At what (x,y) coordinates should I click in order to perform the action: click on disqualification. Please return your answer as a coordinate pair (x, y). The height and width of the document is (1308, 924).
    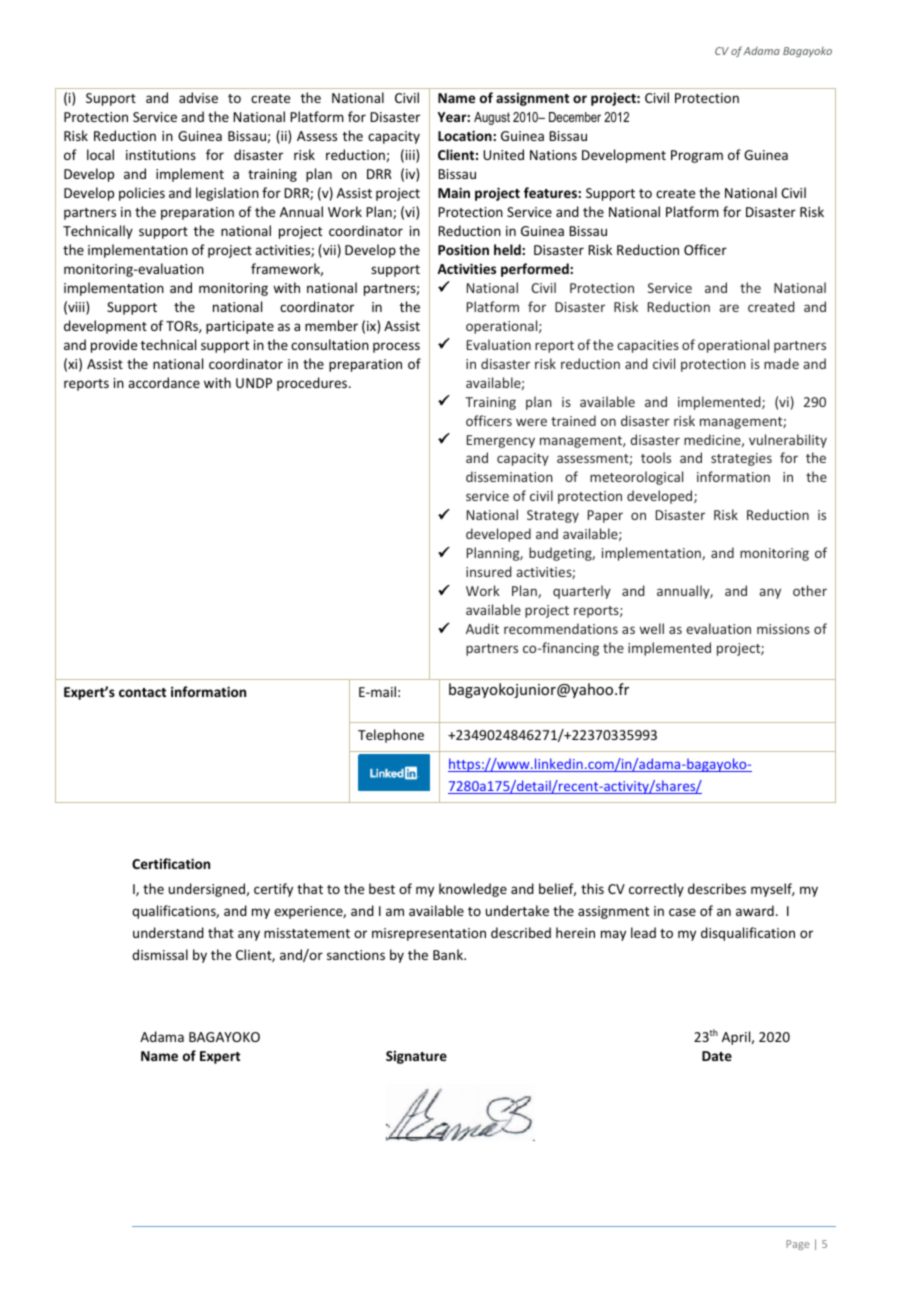
    Looking at the image, I should click on (748, 934).
